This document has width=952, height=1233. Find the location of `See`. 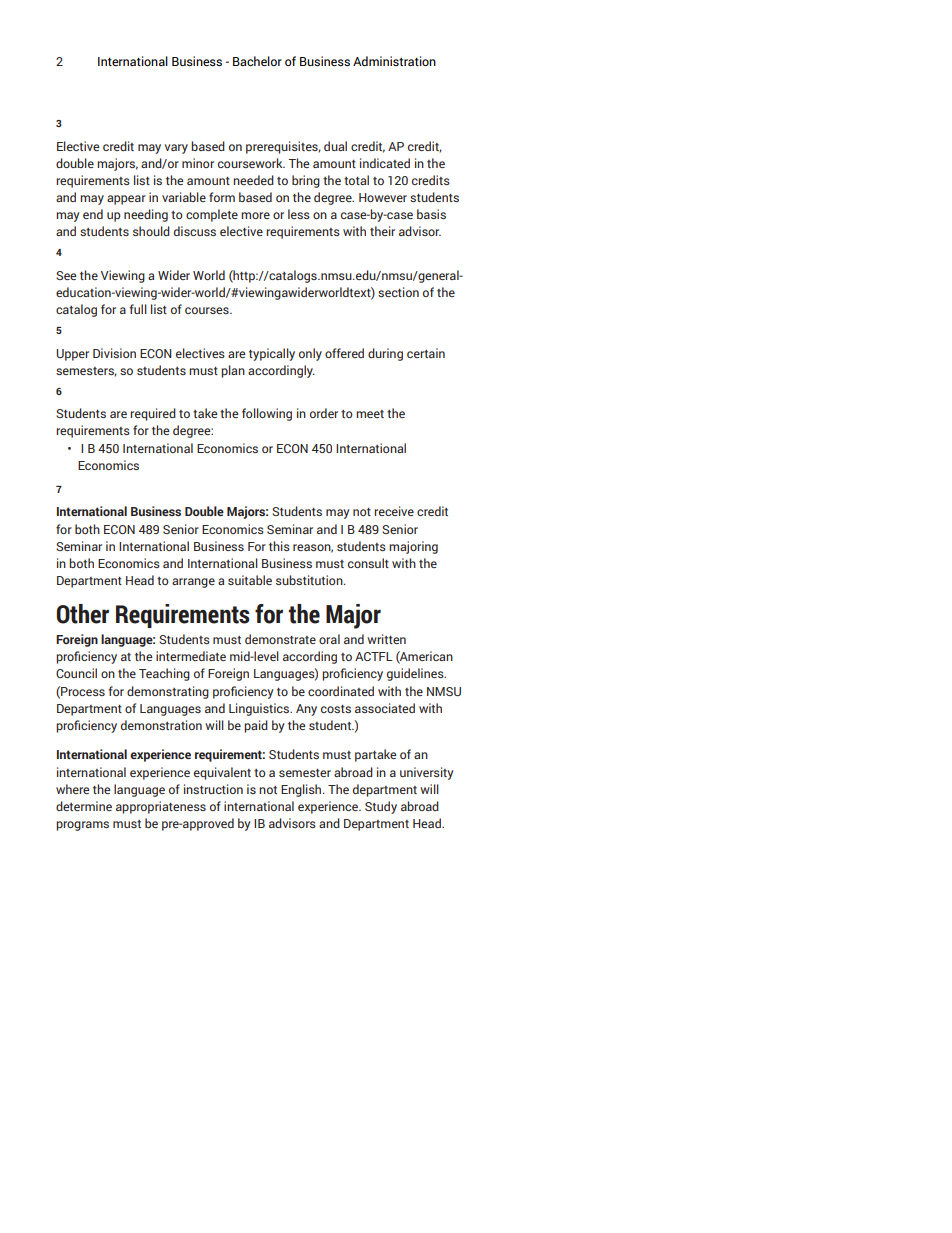

See is located at coordinates (66, 275).
